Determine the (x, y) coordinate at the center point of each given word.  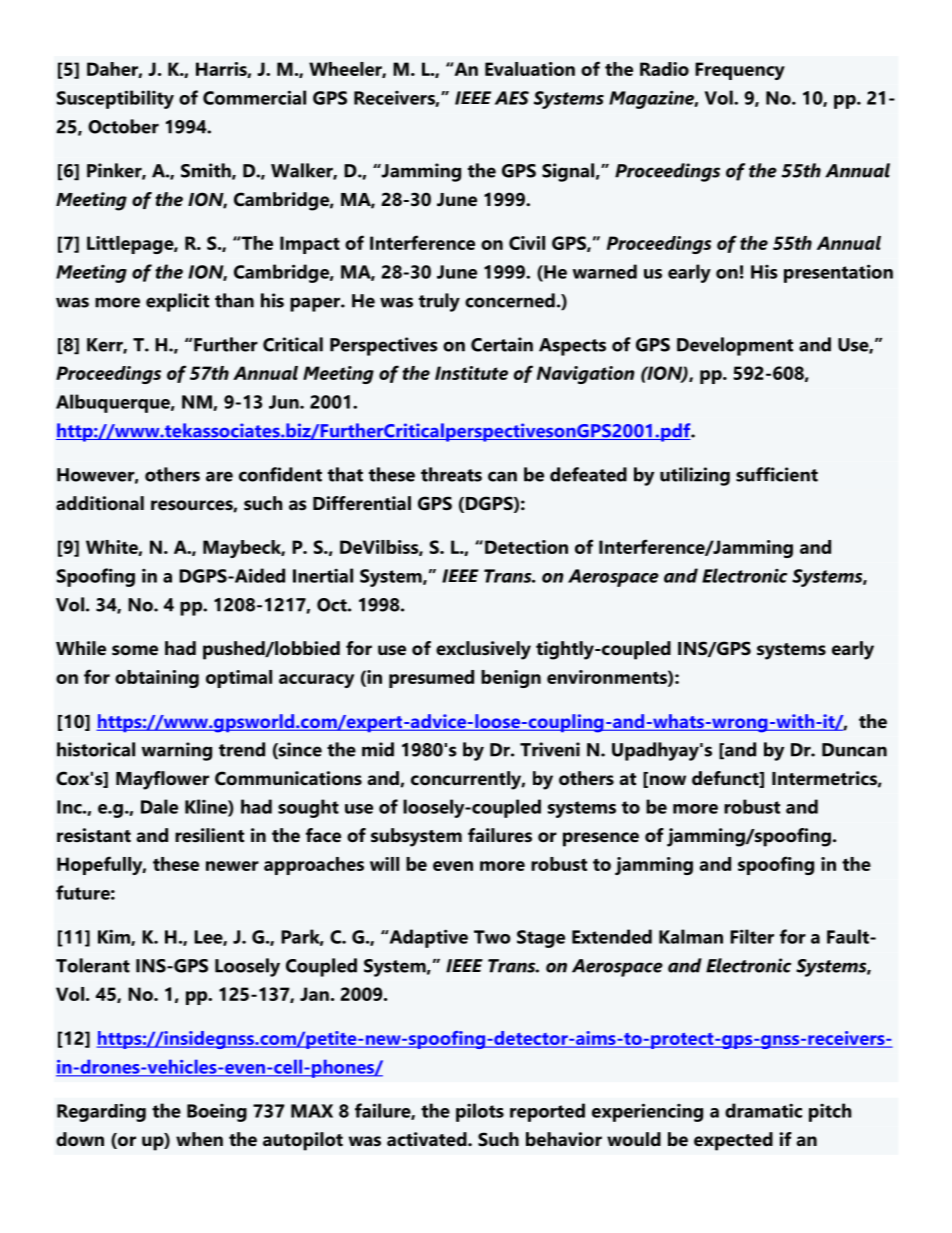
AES (512, 98)
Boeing (217, 1112)
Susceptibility (115, 99)
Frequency (740, 71)
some (135, 650)
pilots (480, 1112)
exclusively (483, 650)
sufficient (777, 474)
